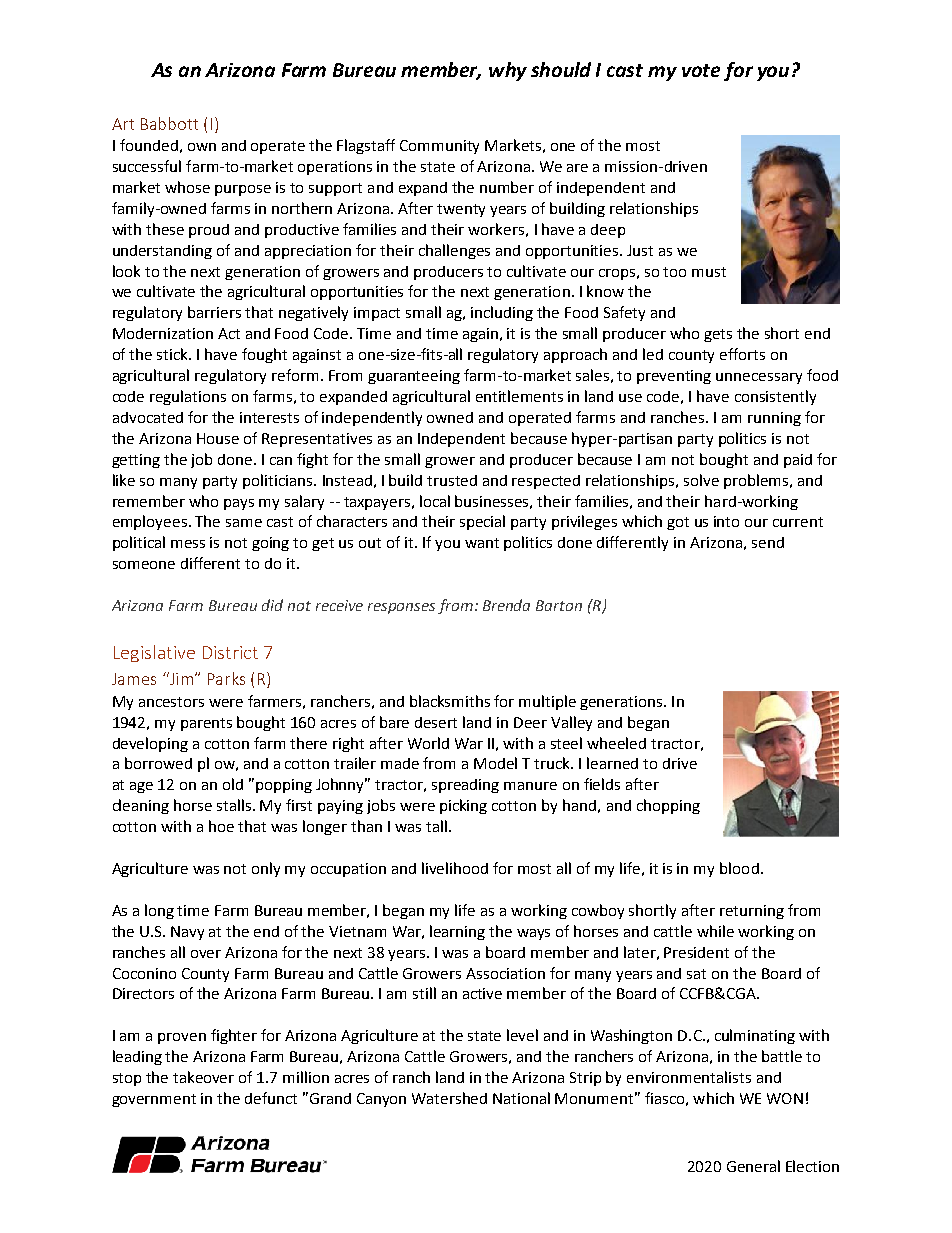 The image size is (952, 1233). What do you see at coordinates (271, 1098) in the page?
I see `defunct` at bounding box center [271, 1098].
